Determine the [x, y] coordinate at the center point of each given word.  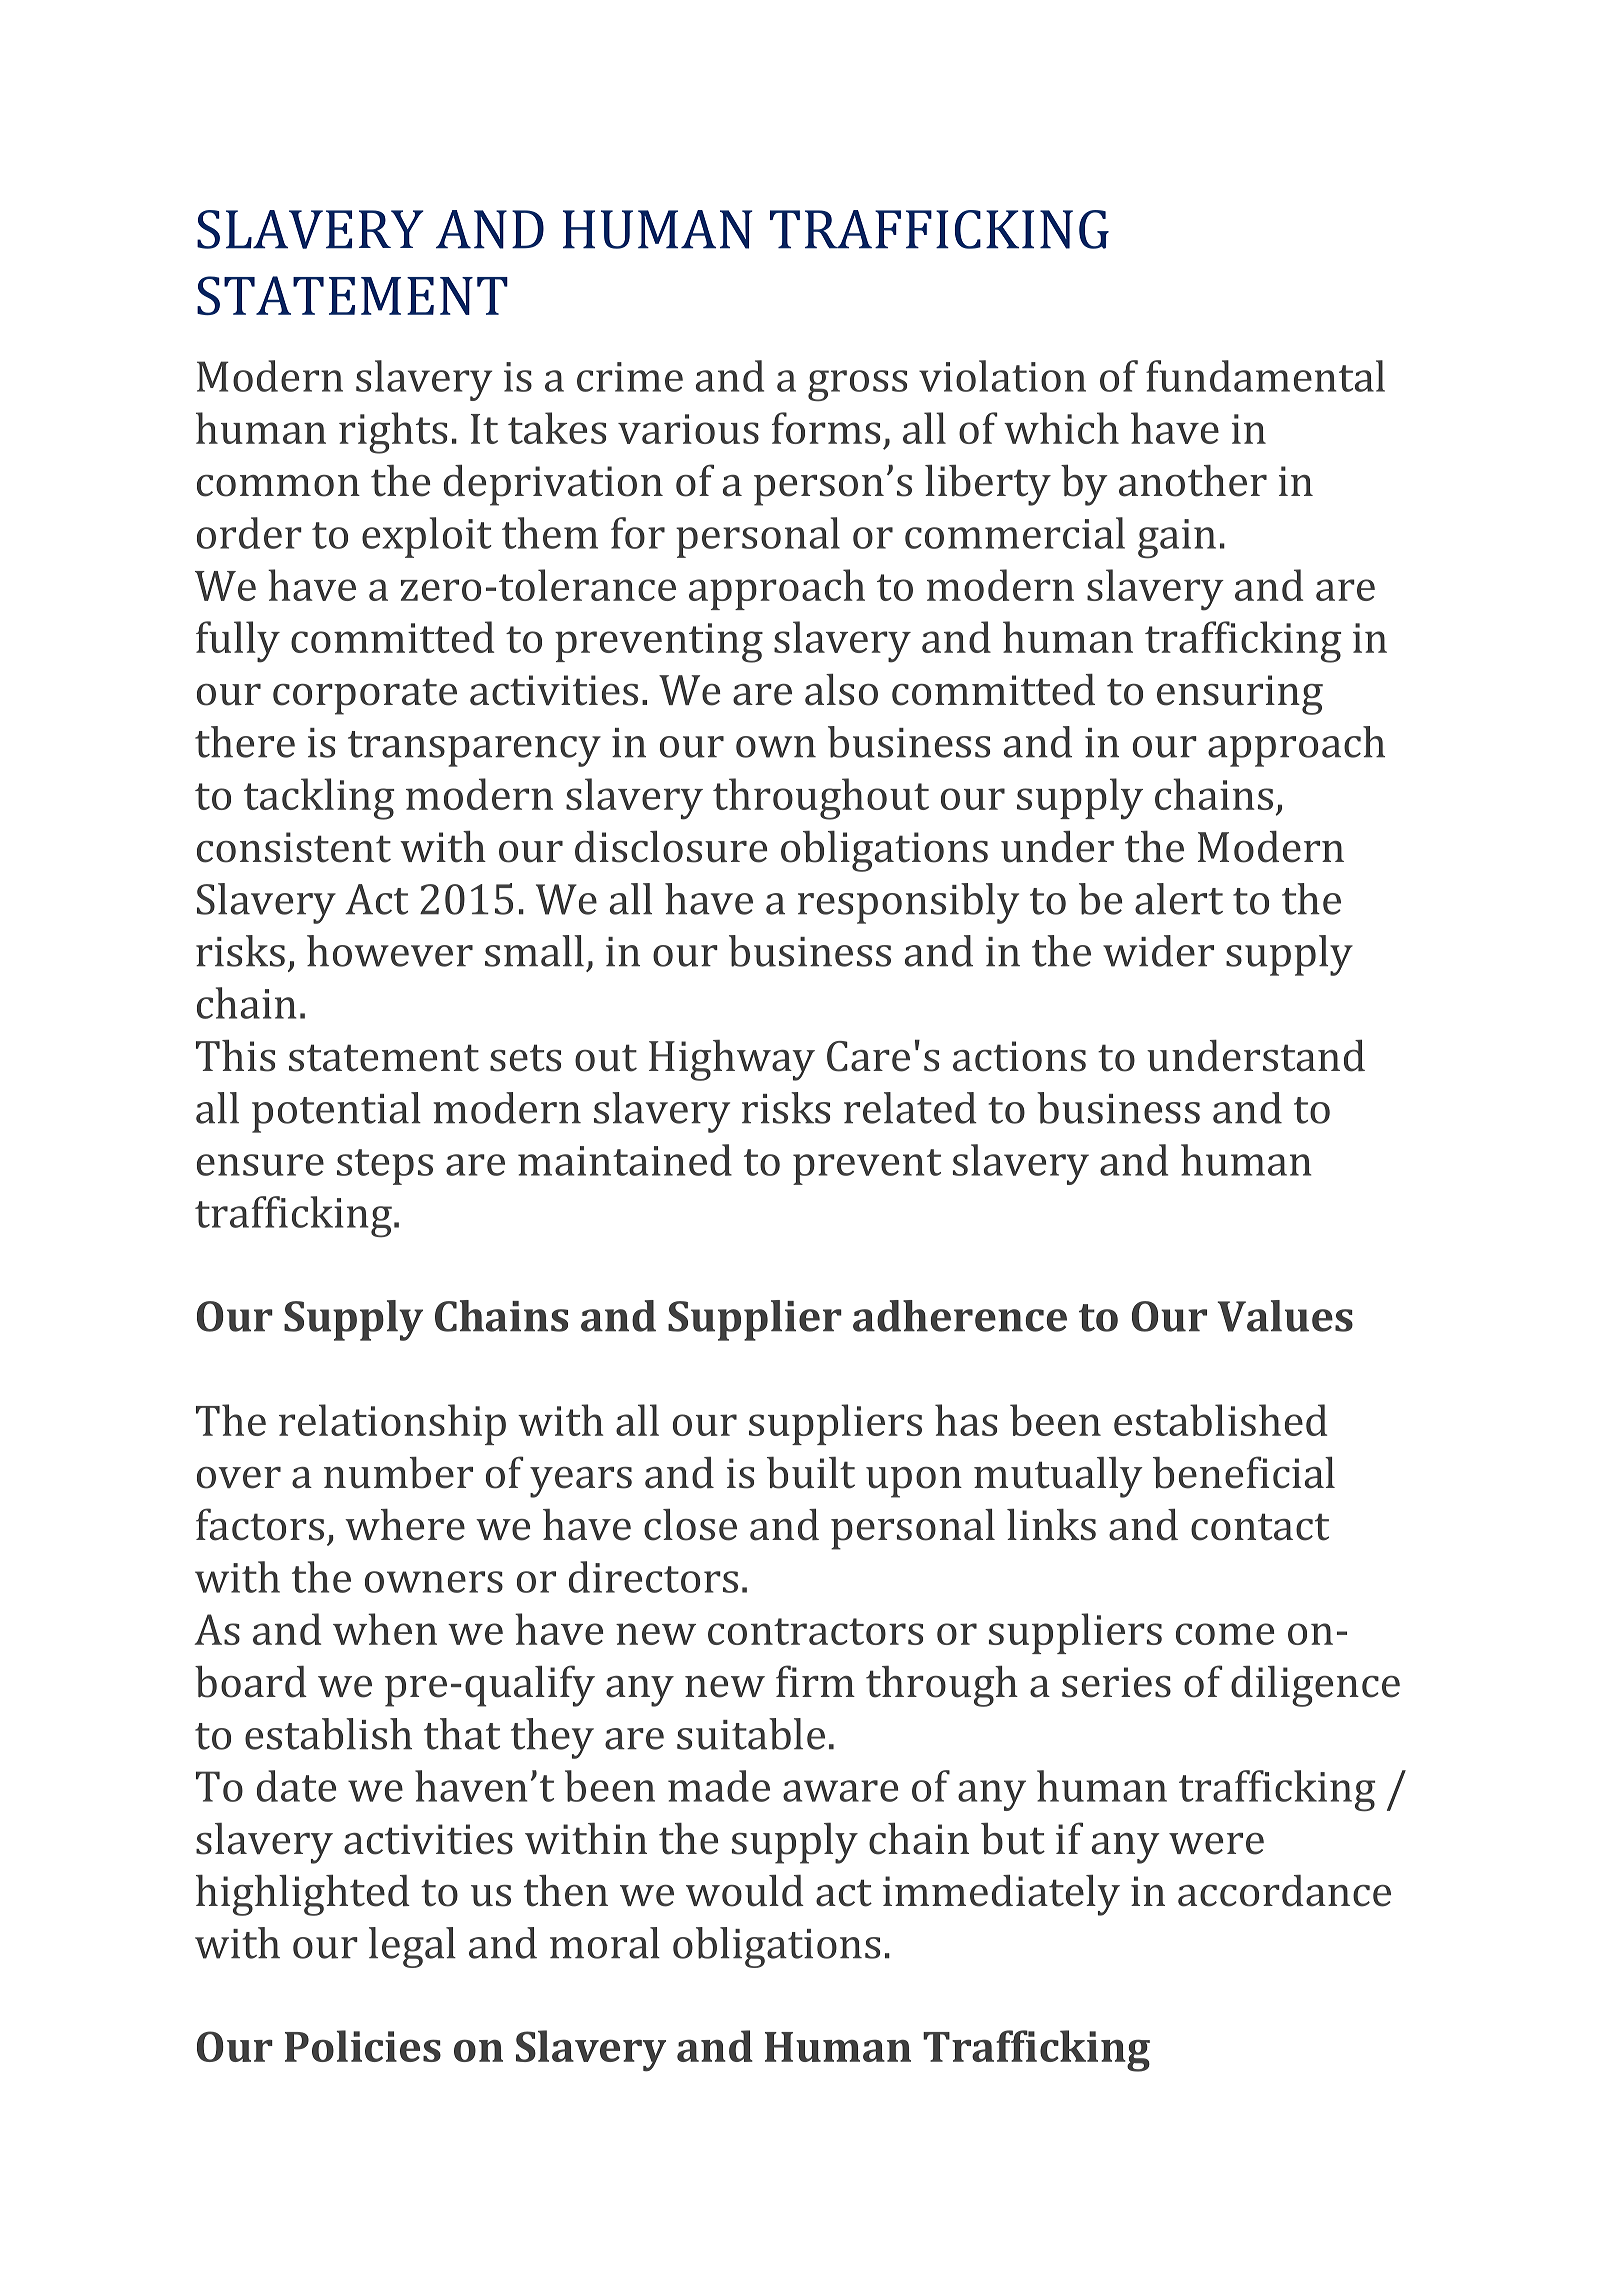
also [841, 690]
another [1193, 481]
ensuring [1240, 695]
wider [1158, 951]
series [1116, 1682]
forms [826, 428]
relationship [392, 1424]
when [385, 1629]
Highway [732, 1060]
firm [815, 1681]
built [811, 1473]
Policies [363, 2046]
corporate [365, 696]
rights [393, 433]
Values [1285, 1316]
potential [336, 1112]
